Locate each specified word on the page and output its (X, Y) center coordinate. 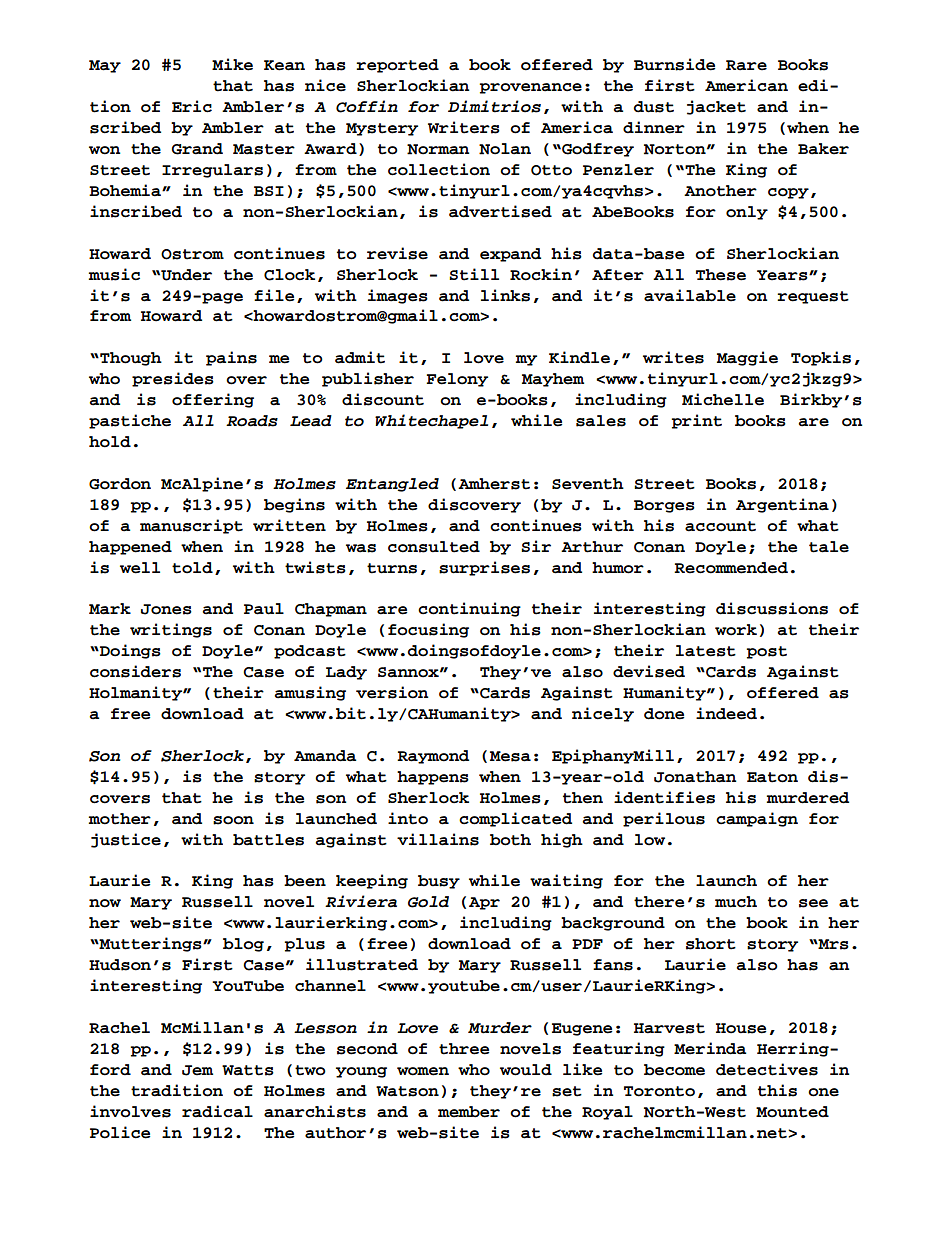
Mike (232, 64)
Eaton (772, 777)
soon (233, 820)
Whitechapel (431, 421)
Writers (464, 127)
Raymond (433, 757)
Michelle (723, 399)
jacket (716, 107)
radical (217, 1111)
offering (213, 400)
